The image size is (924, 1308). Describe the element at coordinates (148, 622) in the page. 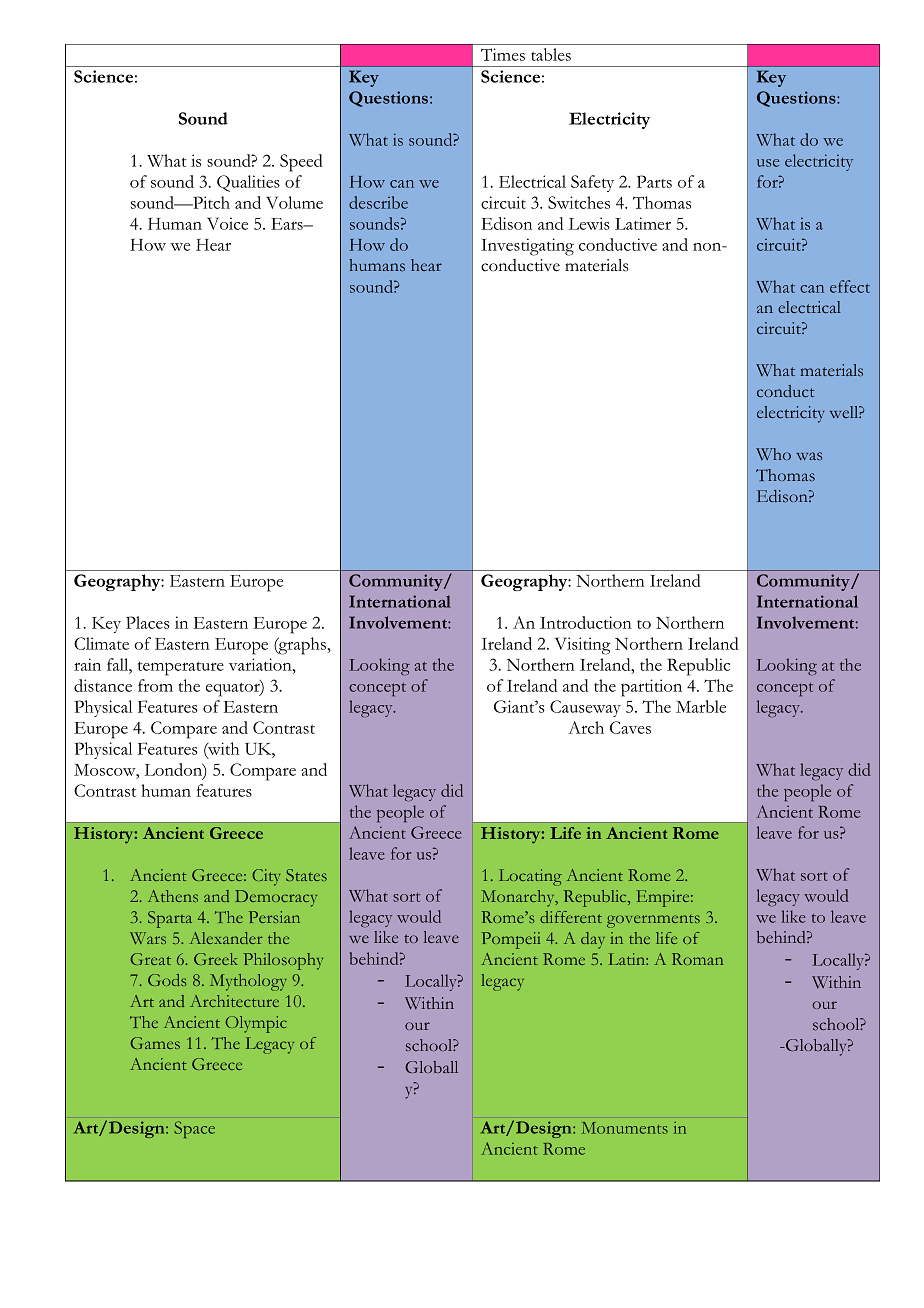

I see `Places` at that location.
